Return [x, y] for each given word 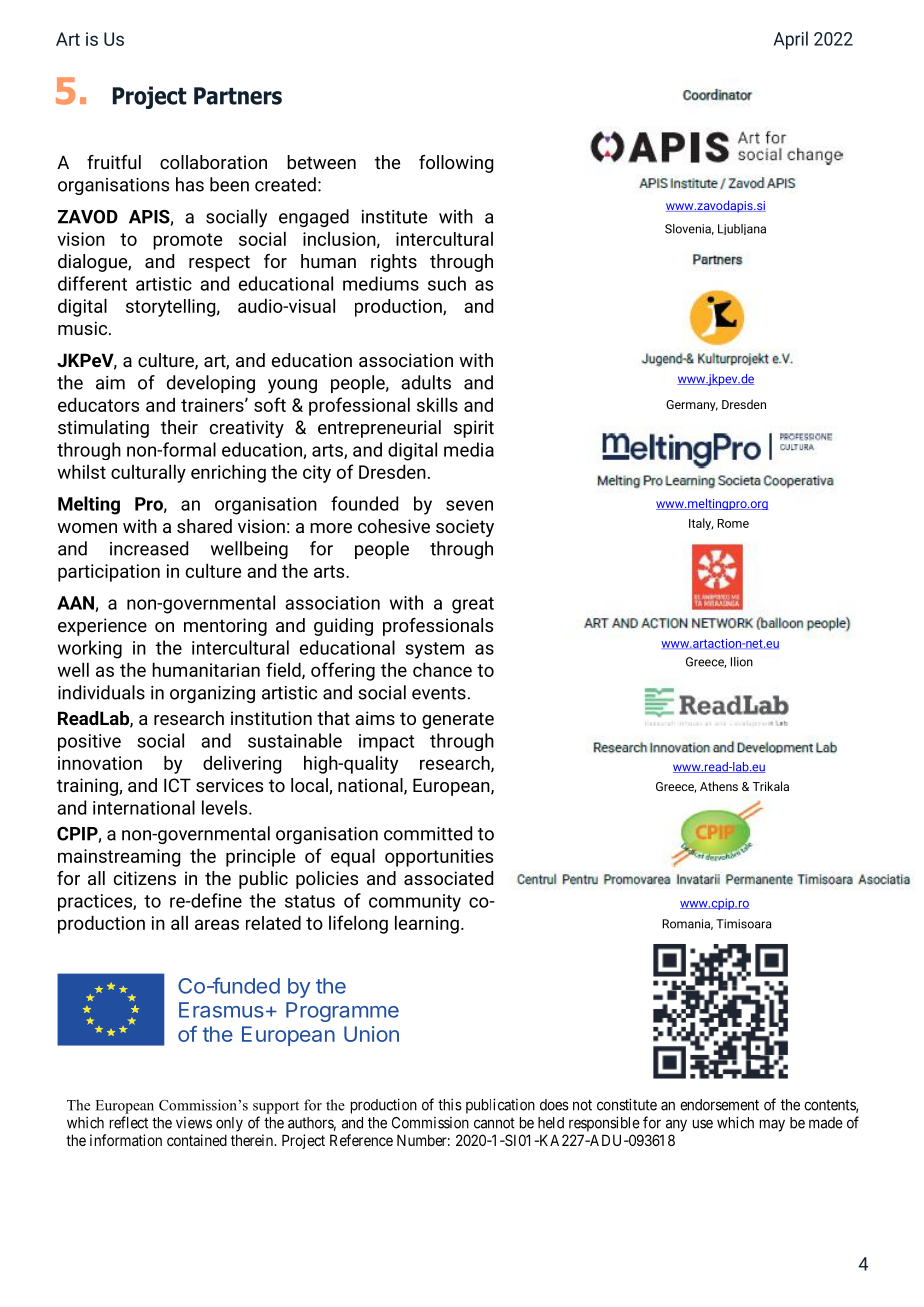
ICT [177, 785]
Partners [238, 96]
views [194, 1123]
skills [437, 404]
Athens [719, 786]
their [179, 427]
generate [458, 720]
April [791, 40]
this [450, 1104]
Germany [692, 405]
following [456, 164]
